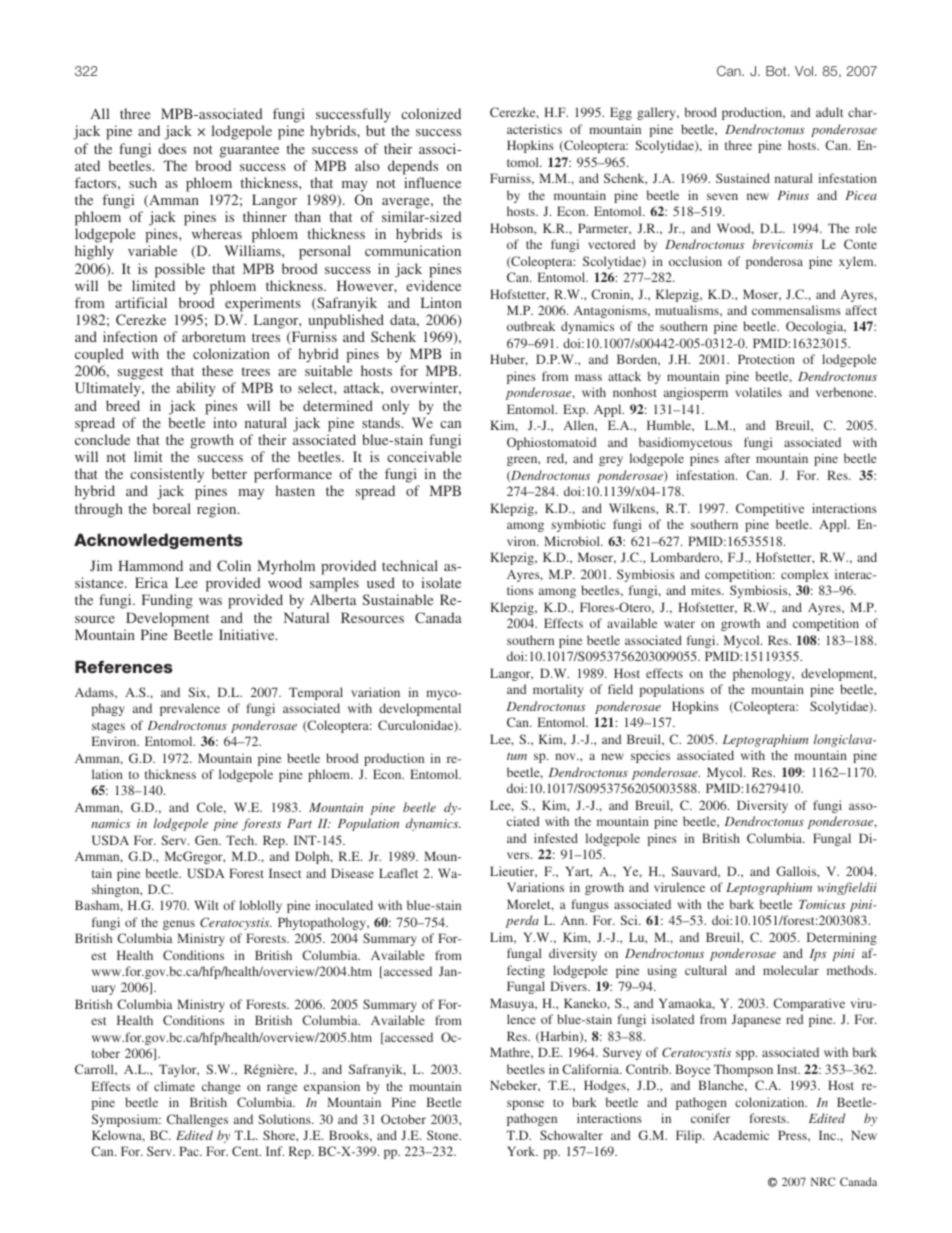  I want to click on colonized, so click(431, 113).
